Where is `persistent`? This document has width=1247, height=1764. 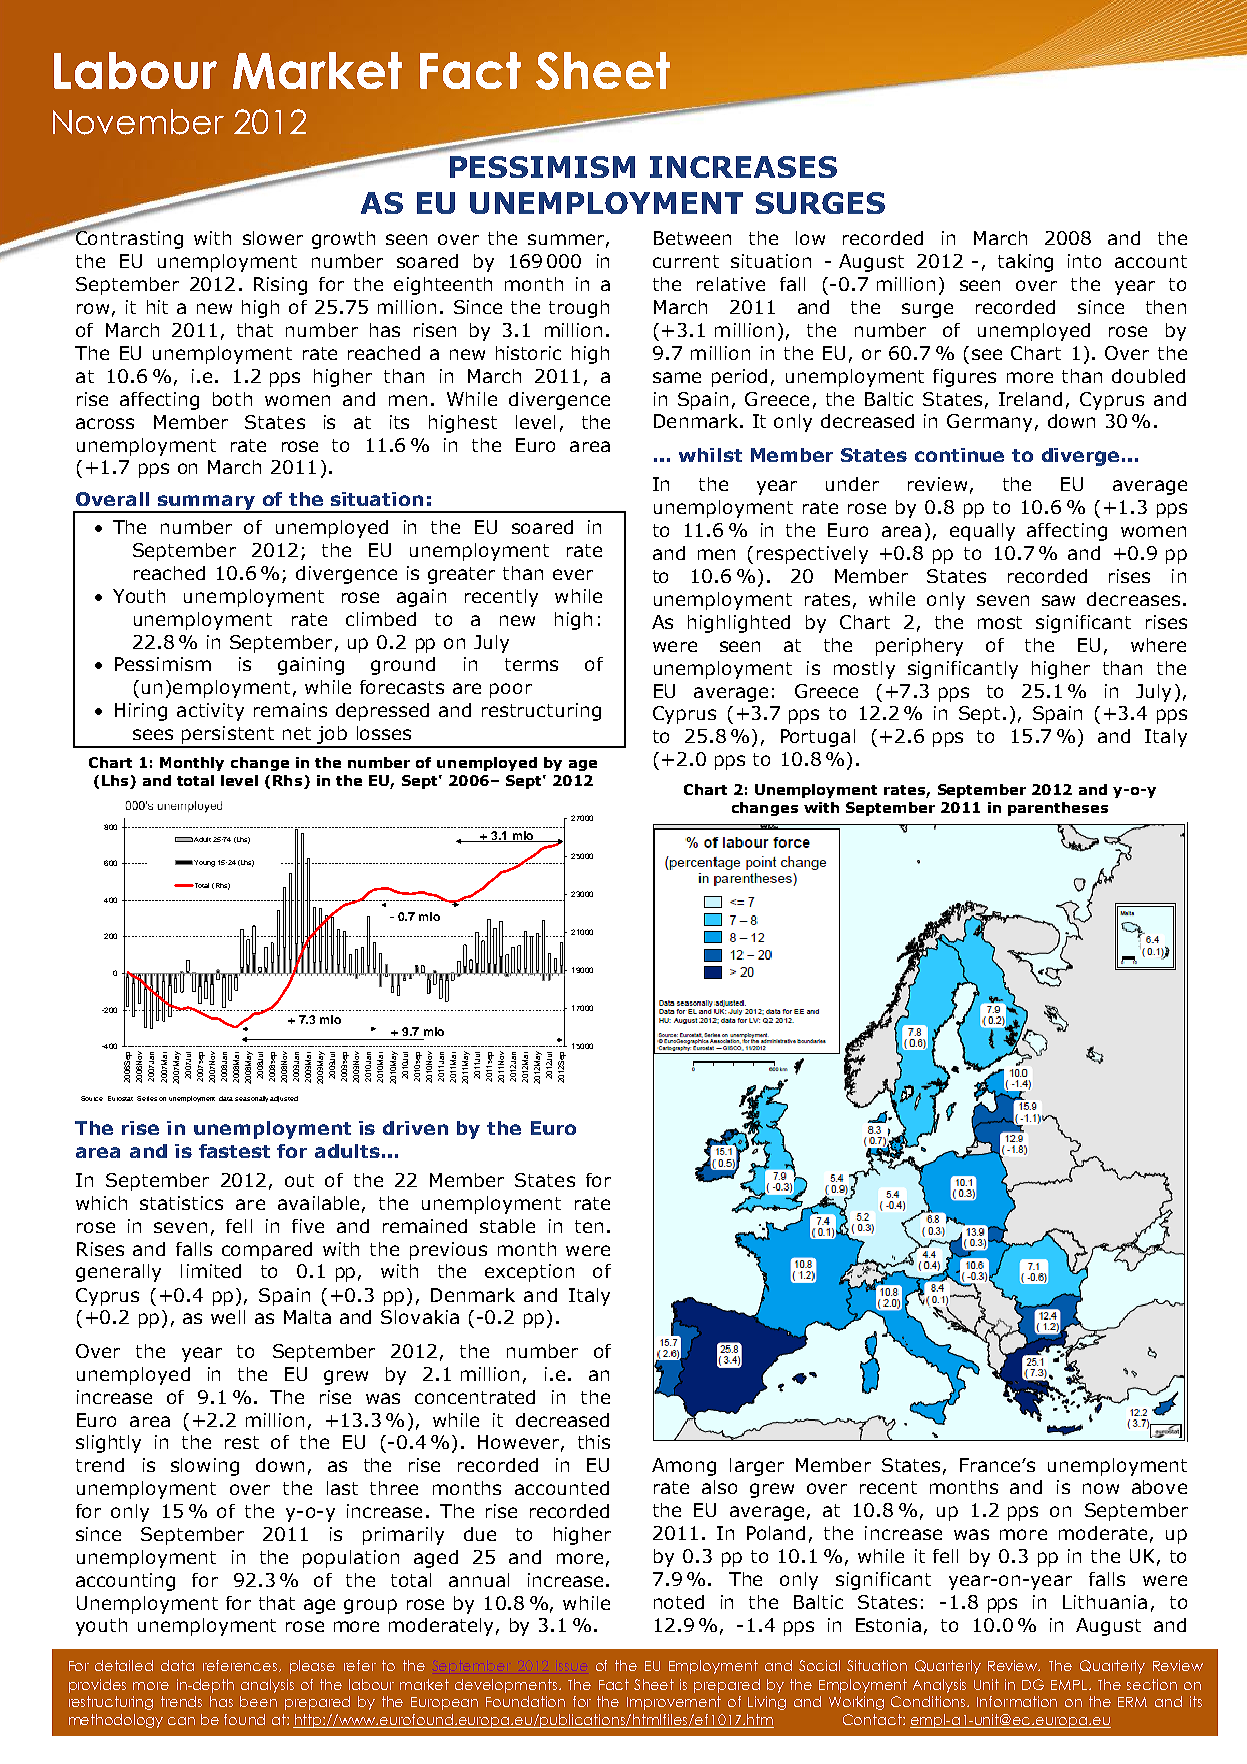 persistent is located at coordinates (228, 736).
